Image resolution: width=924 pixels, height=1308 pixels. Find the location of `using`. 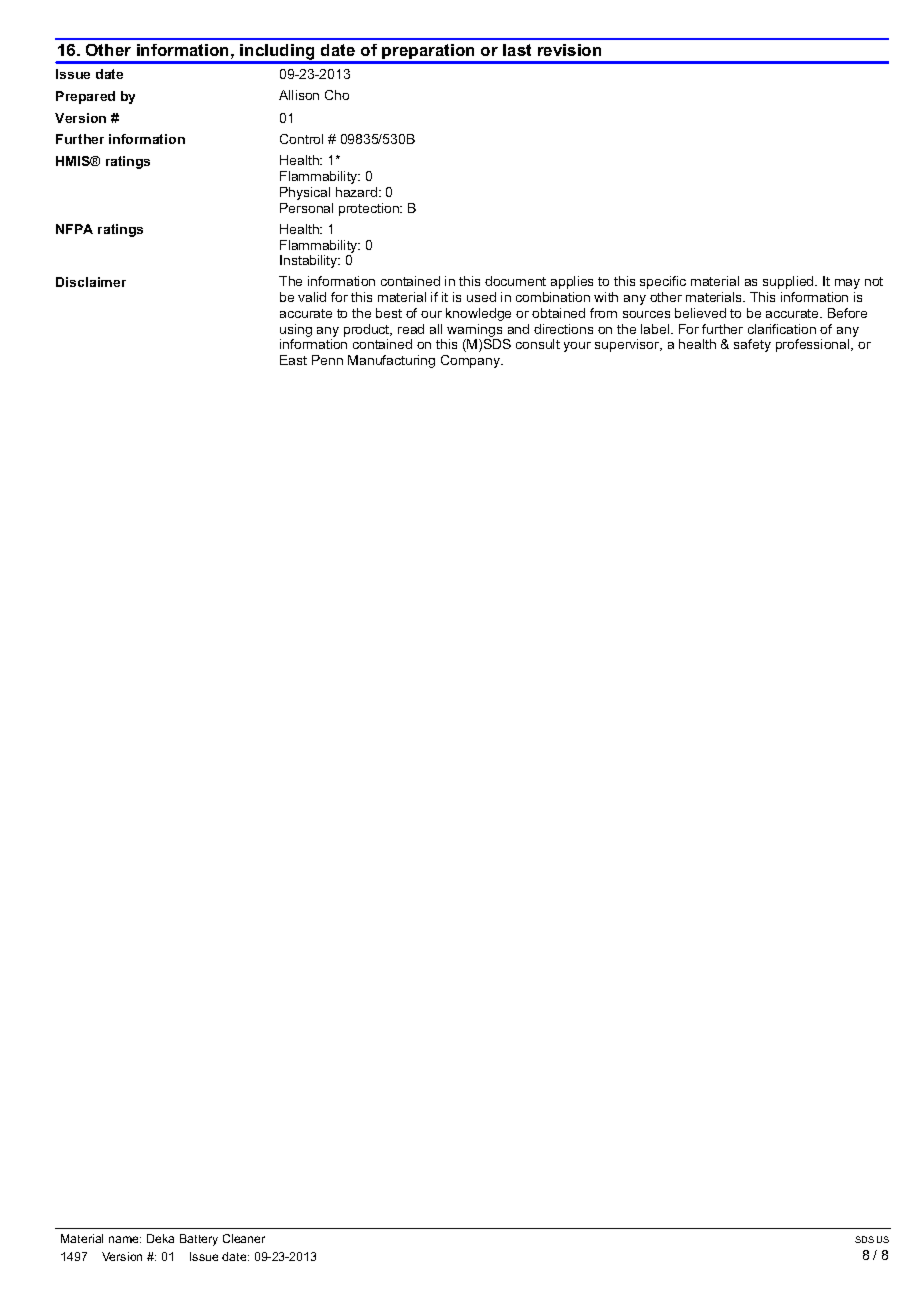

using is located at coordinates (296, 332).
